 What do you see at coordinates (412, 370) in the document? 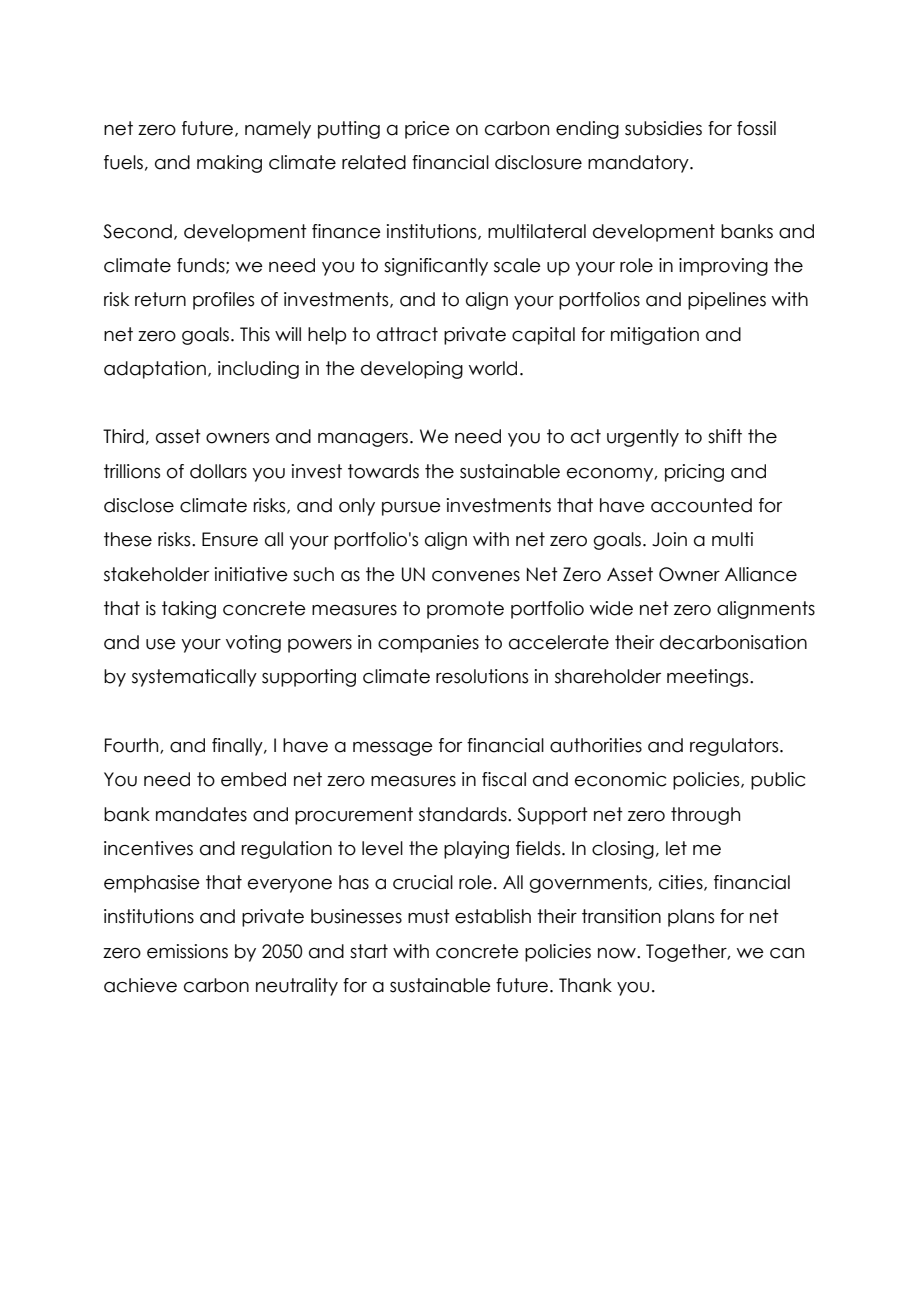
I see `developing` at bounding box center [412, 370].
